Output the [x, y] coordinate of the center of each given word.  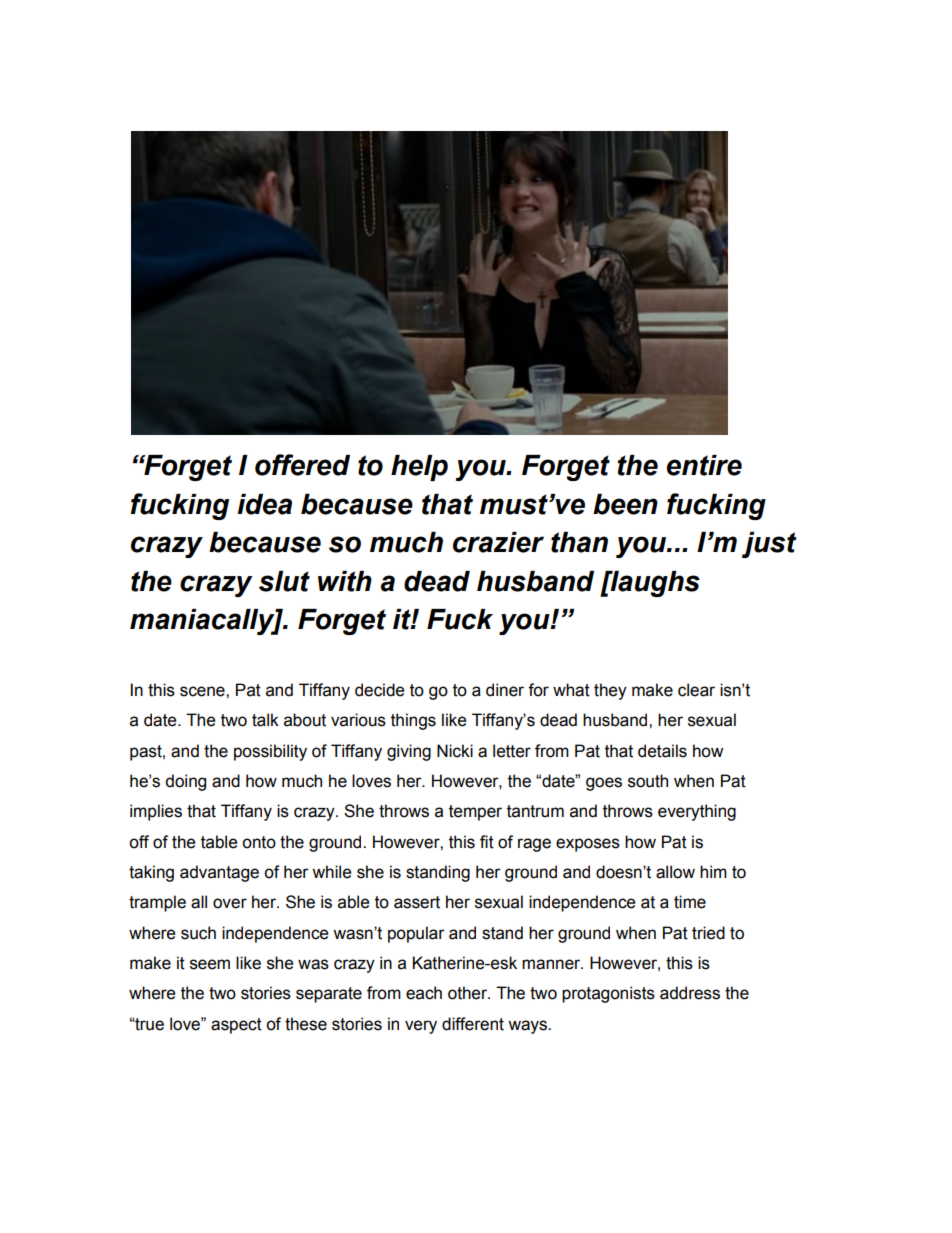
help [419, 468]
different [473, 1024]
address [690, 993]
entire [704, 465]
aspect [236, 1026]
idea [264, 504]
